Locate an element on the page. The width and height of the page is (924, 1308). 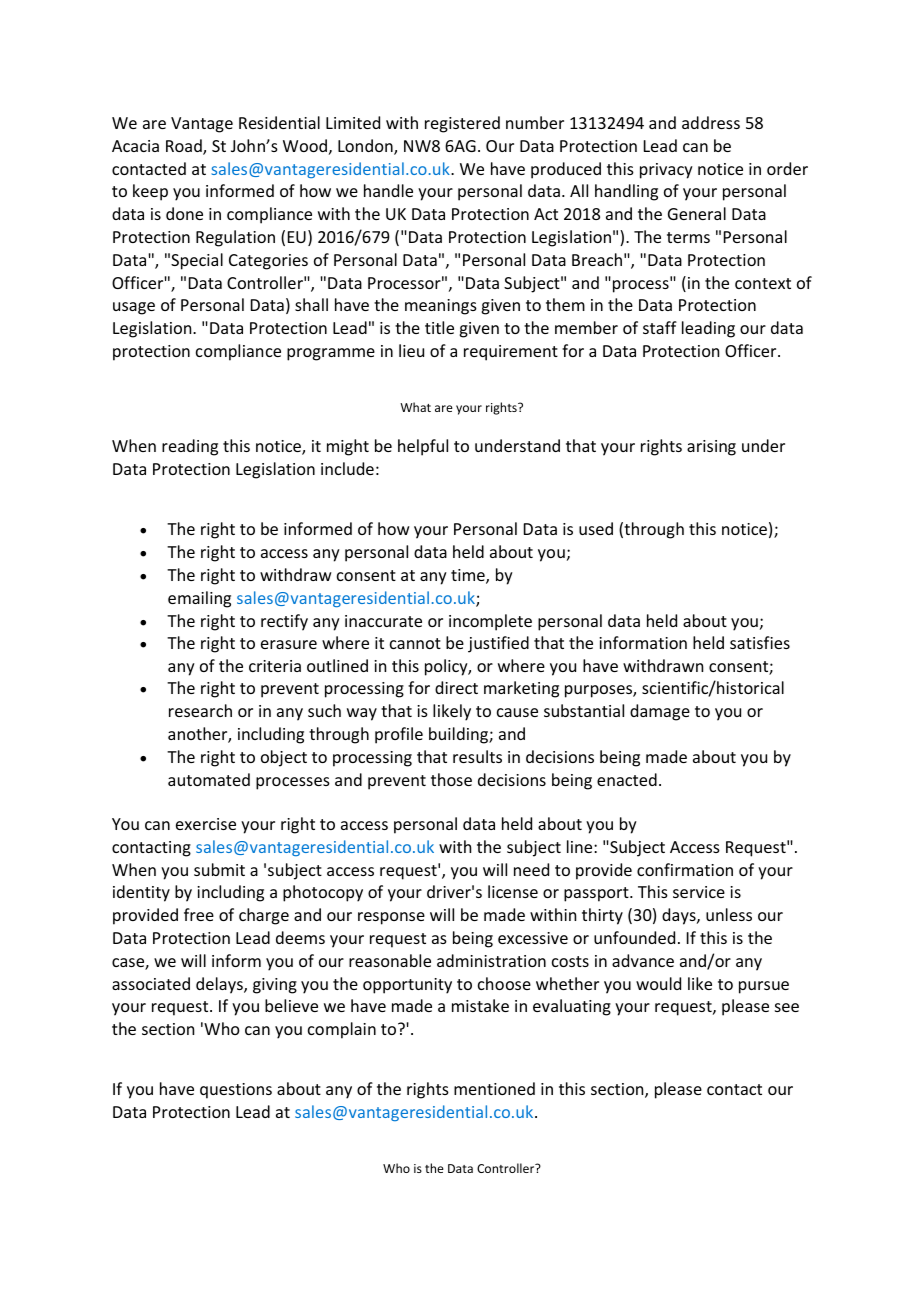
mentioned is located at coordinates (494, 1088).
